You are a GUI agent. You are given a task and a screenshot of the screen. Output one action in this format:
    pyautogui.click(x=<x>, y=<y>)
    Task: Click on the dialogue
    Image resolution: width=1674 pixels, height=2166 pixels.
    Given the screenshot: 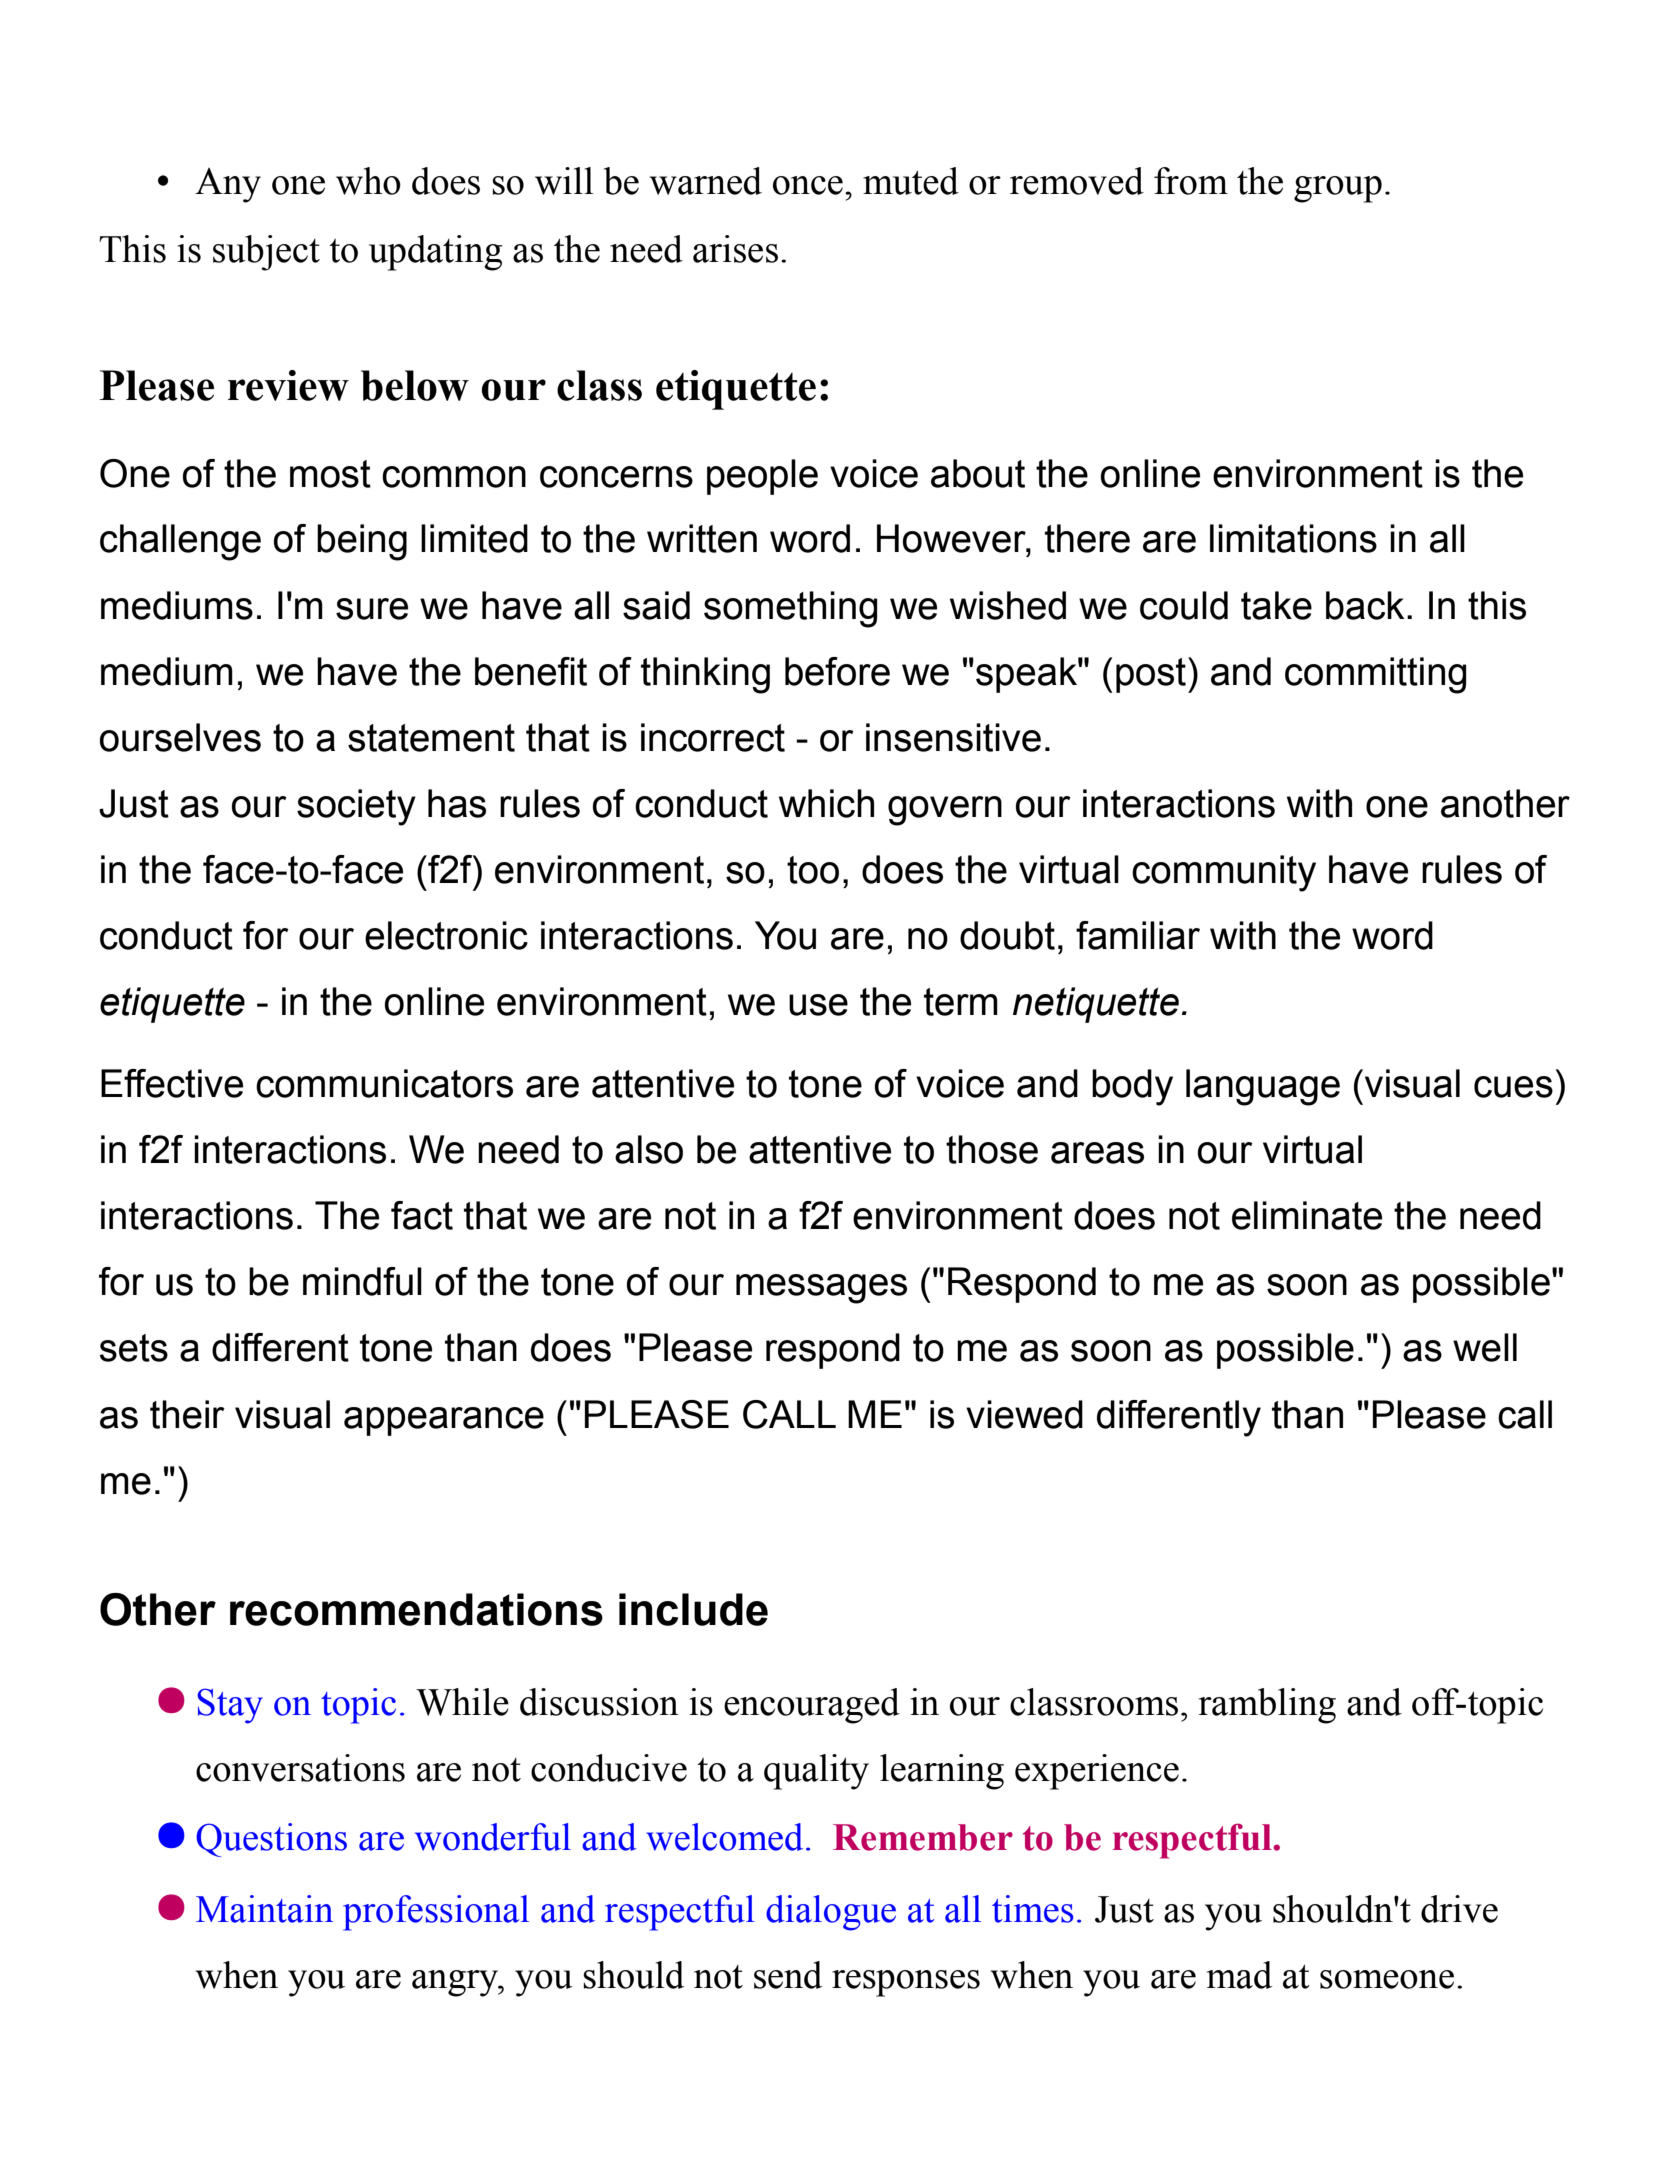 What is the action you would take?
    pyautogui.click(x=831, y=1913)
